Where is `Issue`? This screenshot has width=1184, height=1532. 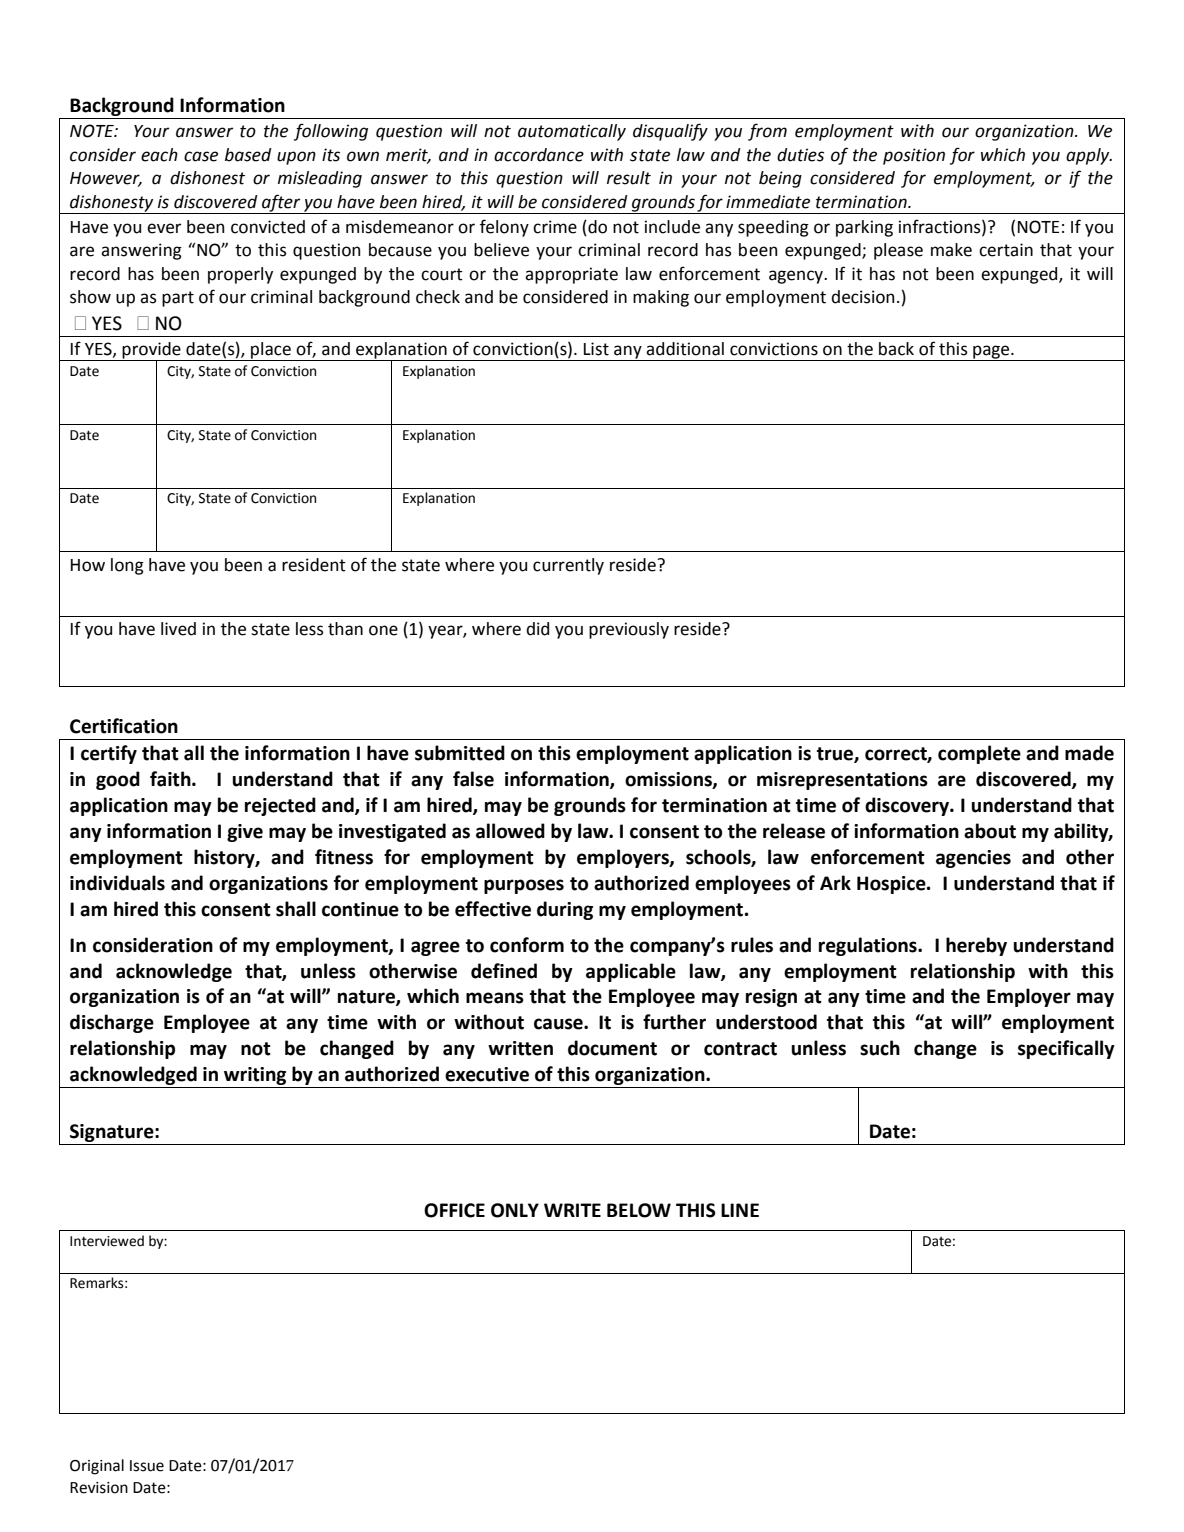 Issue is located at coordinates (147, 1466).
